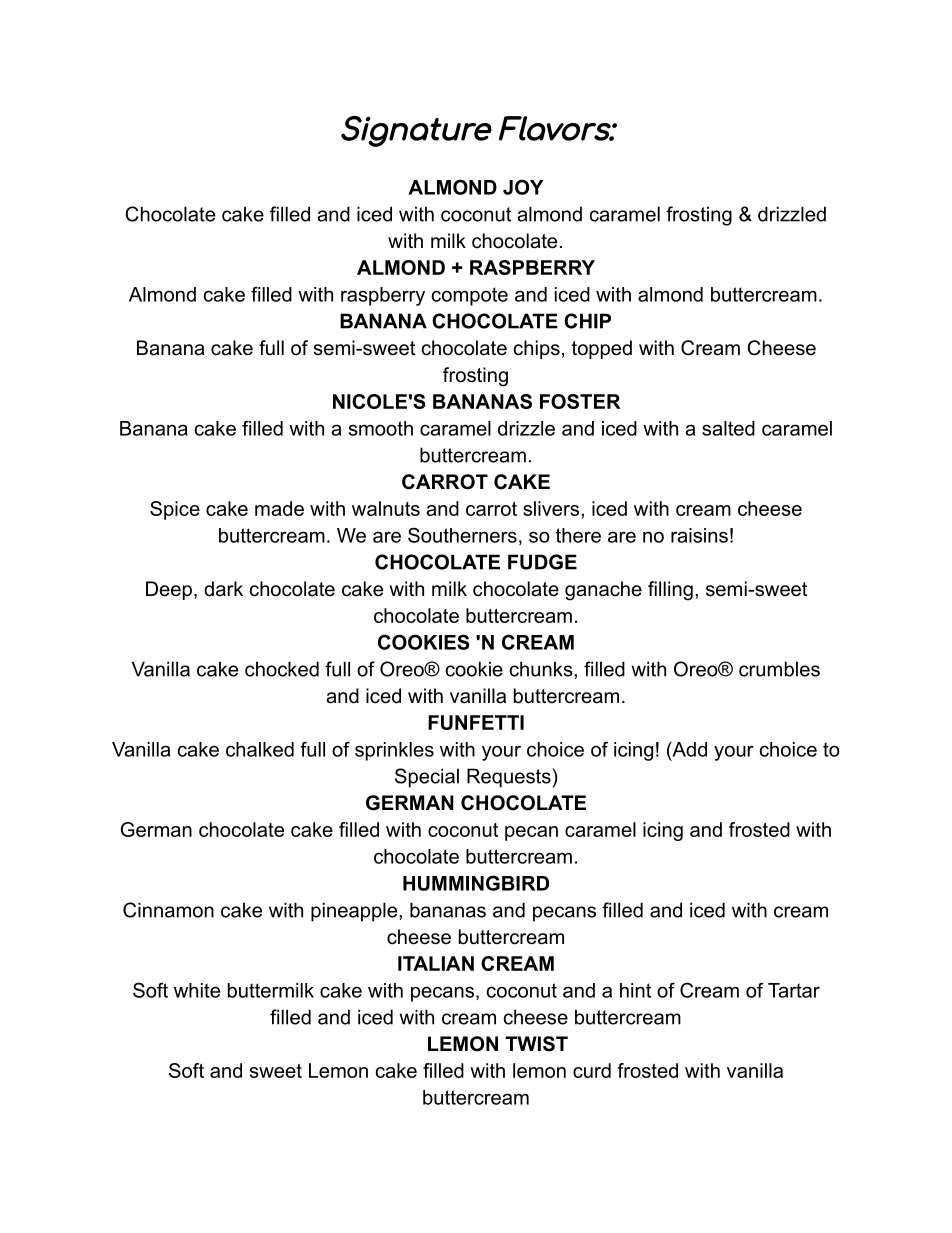 The width and height of the page is (952, 1233). What do you see at coordinates (542, 669) in the page?
I see `chunks` at bounding box center [542, 669].
